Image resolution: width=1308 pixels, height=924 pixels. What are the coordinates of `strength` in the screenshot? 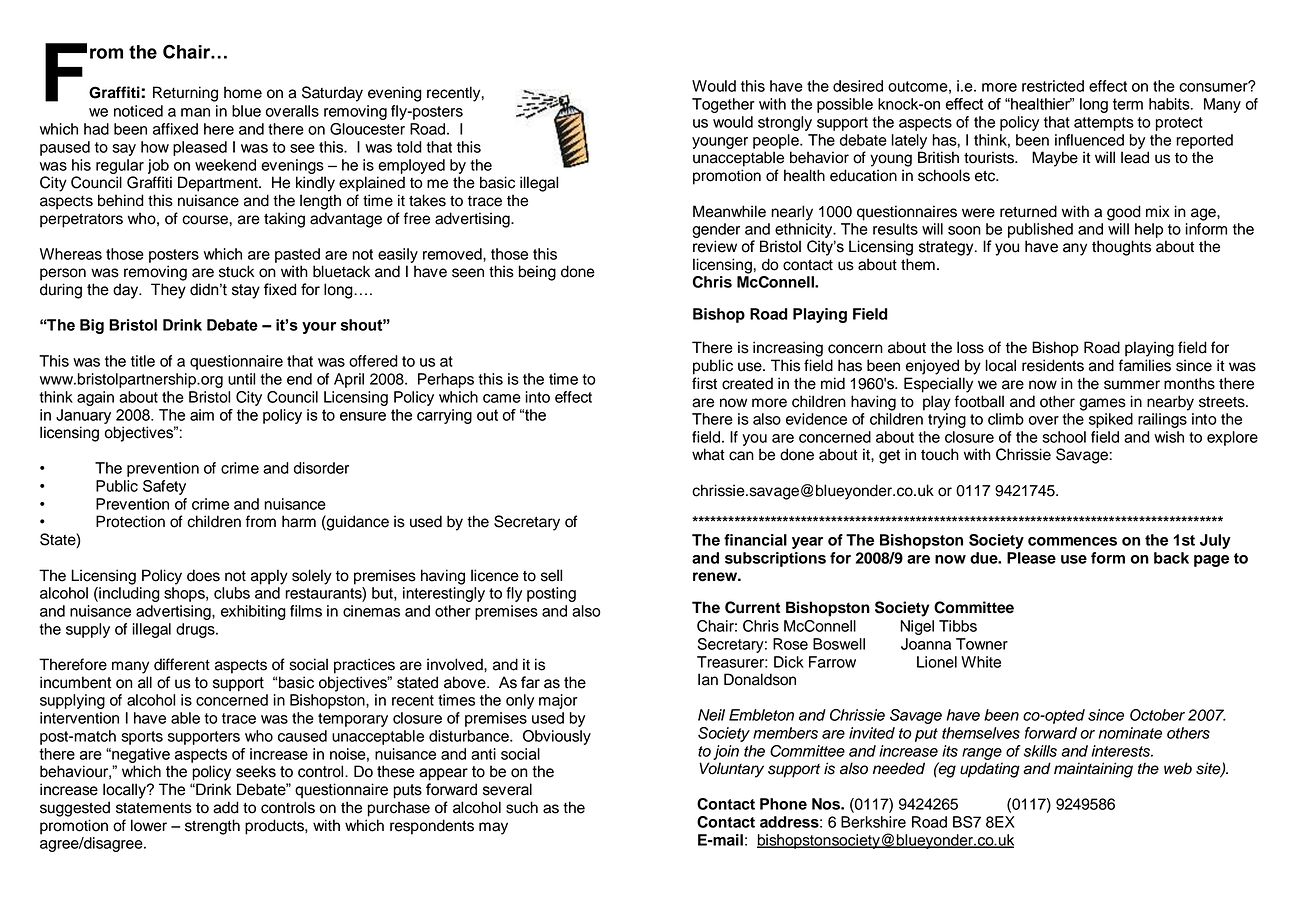 It's located at (212, 827).
